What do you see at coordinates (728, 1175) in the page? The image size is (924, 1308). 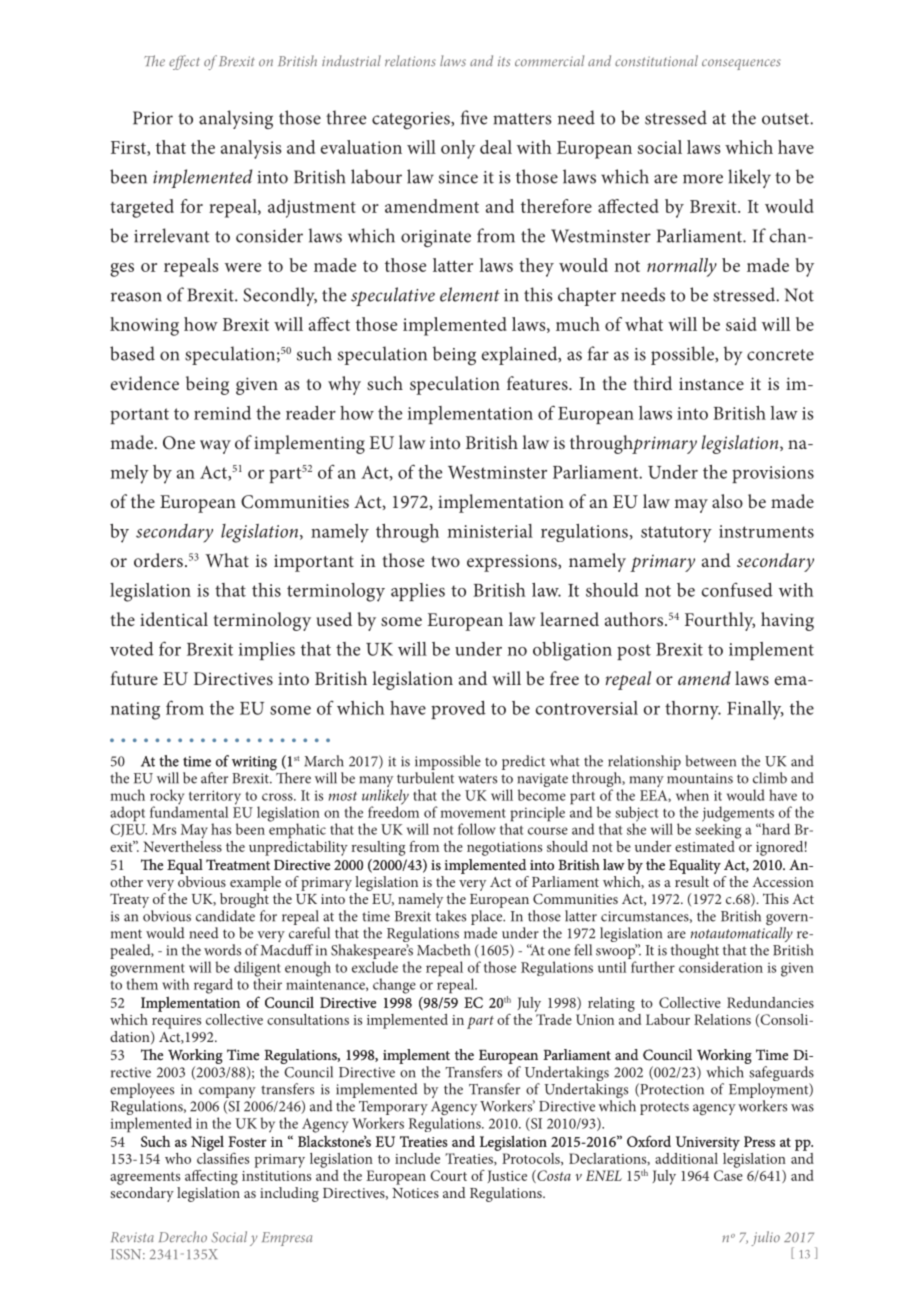 I see `Case` at bounding box center [728, 1175].
